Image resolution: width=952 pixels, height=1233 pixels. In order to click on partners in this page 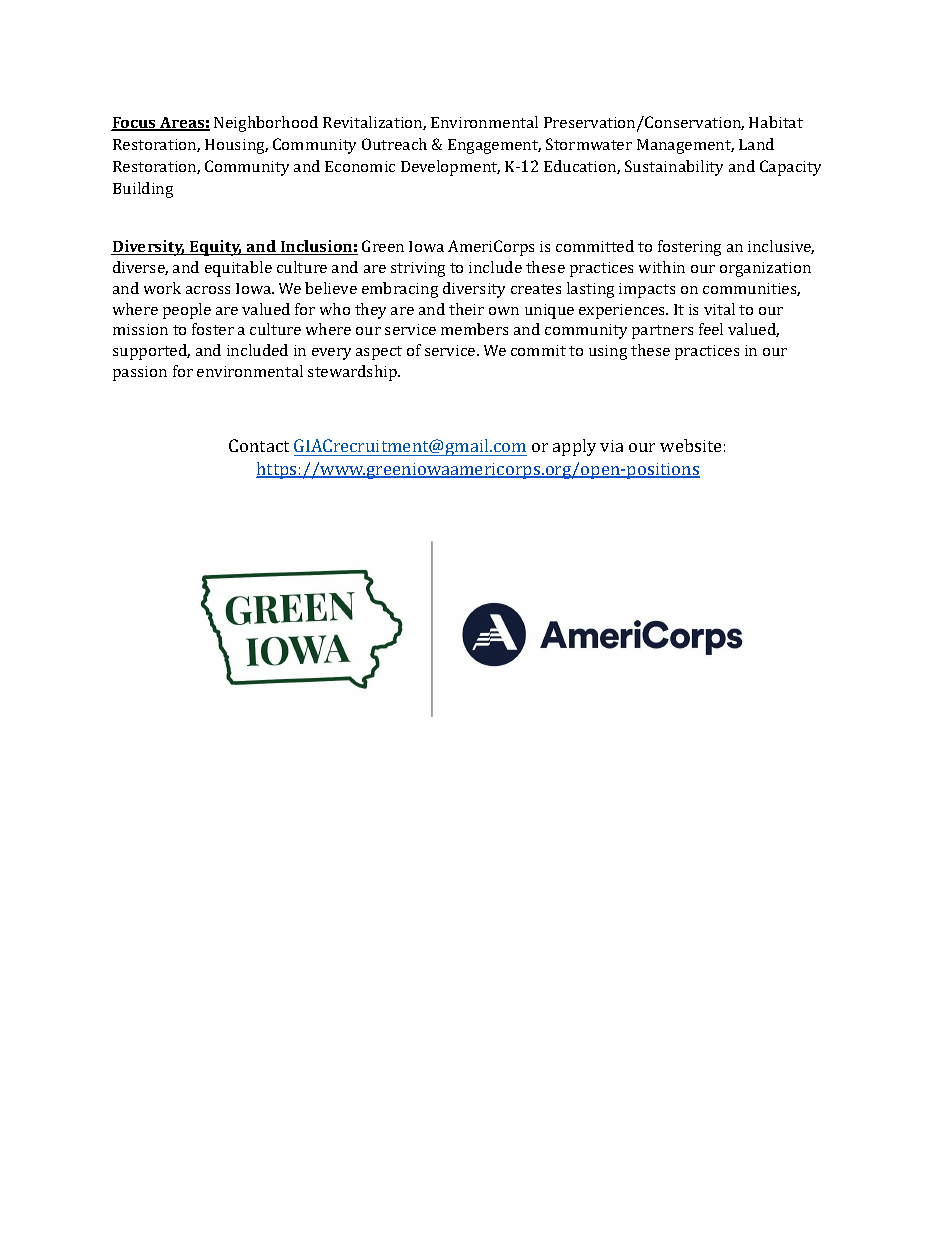, I will do `click(662, 332)`.
